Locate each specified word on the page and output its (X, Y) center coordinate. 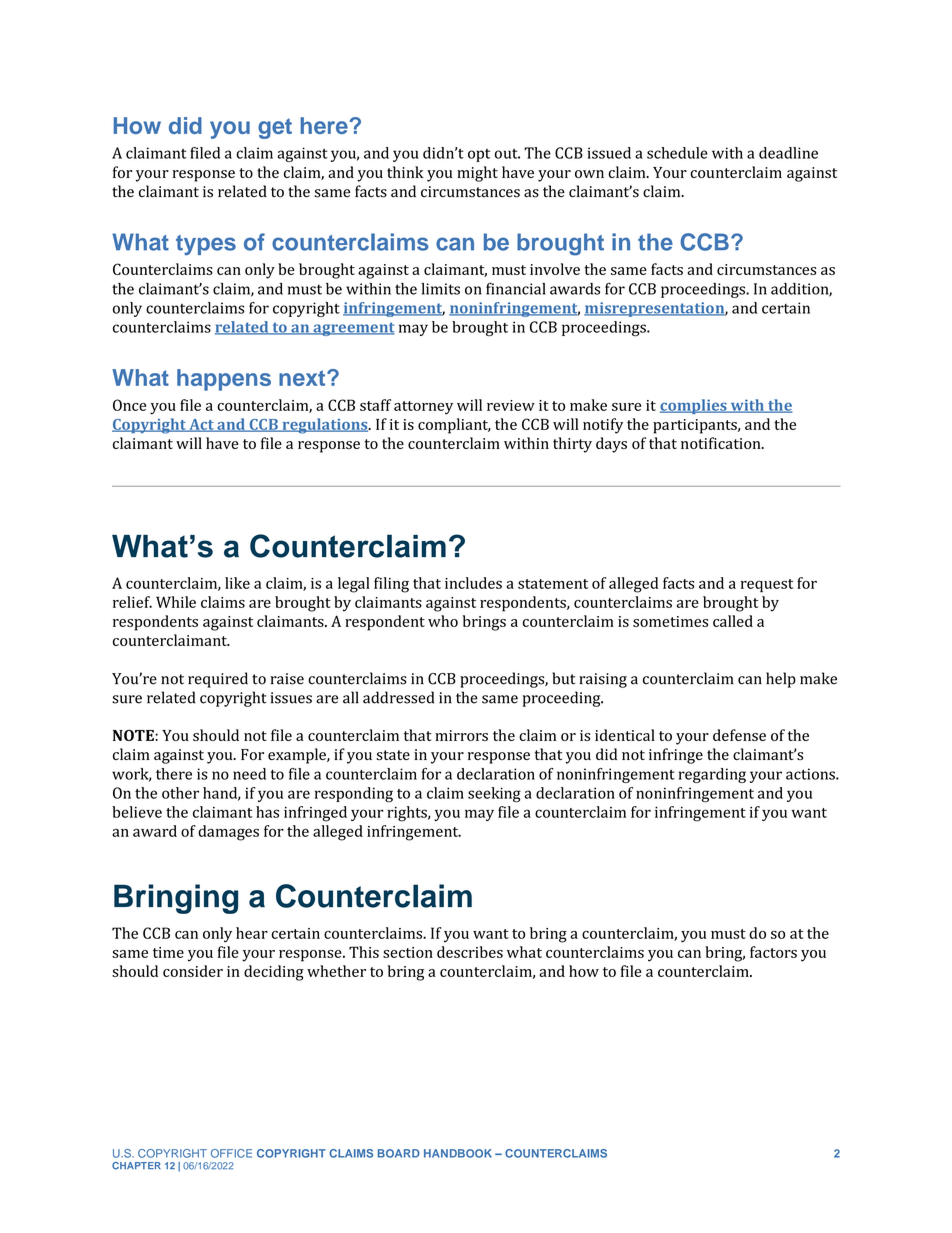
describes (470, 952)
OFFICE (231, 1153)
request (767, 585)
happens (224, 380)
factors (773, 952)
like (237, 583)
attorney (423, 408)
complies (694, 406)
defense (739, 735)
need (249, 774)
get (275, 128)
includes (473, 583)
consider (193, 971)
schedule (677, 153)
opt (479, 155)
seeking (494, 795)
